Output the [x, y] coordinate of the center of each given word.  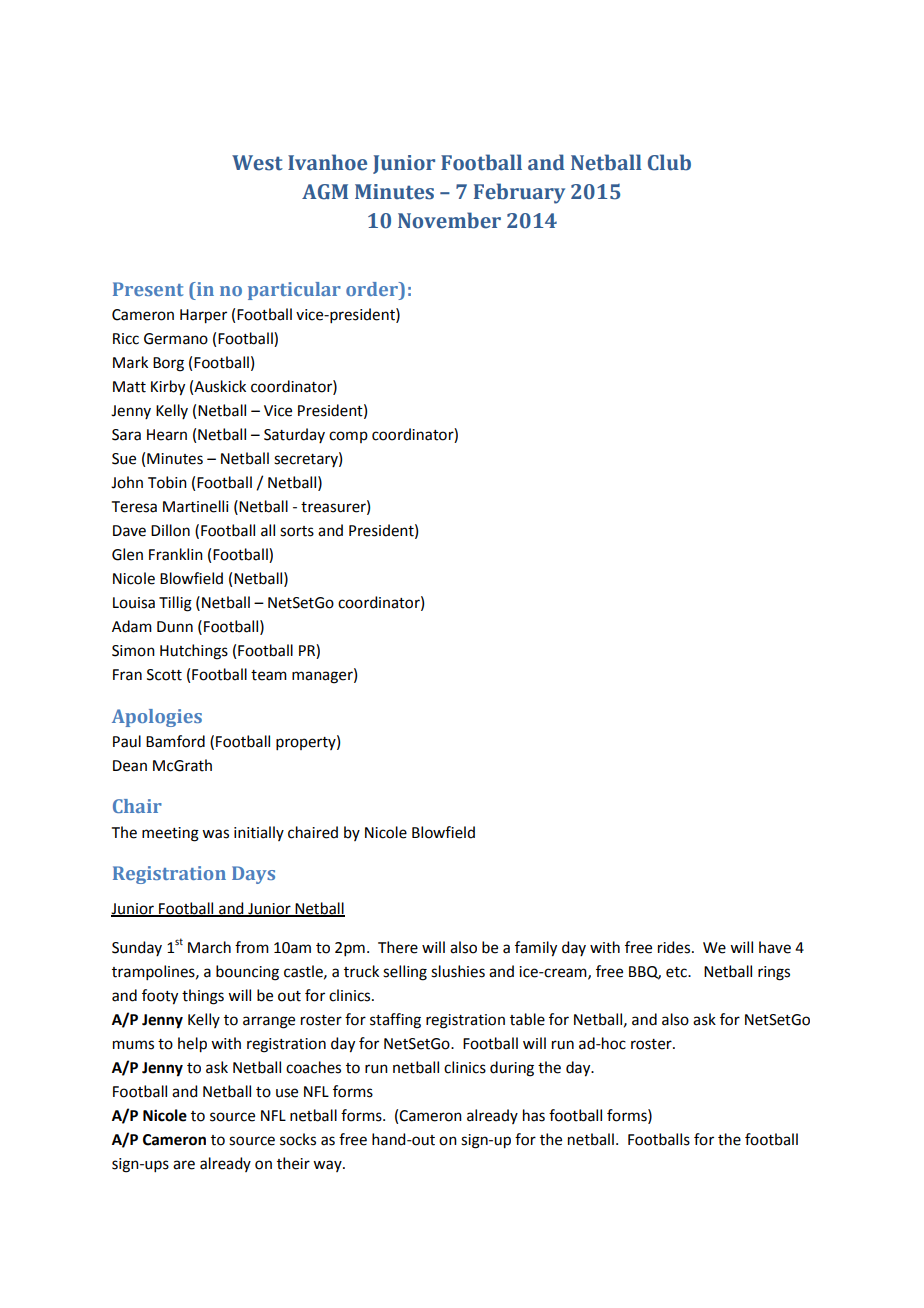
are [184, 1165]
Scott [164, 675]
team [269, 675]
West [257, 163]
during [512, 1069]
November [449, 220]
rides [675, 947]
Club [669, 162]
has [534, 1115]
